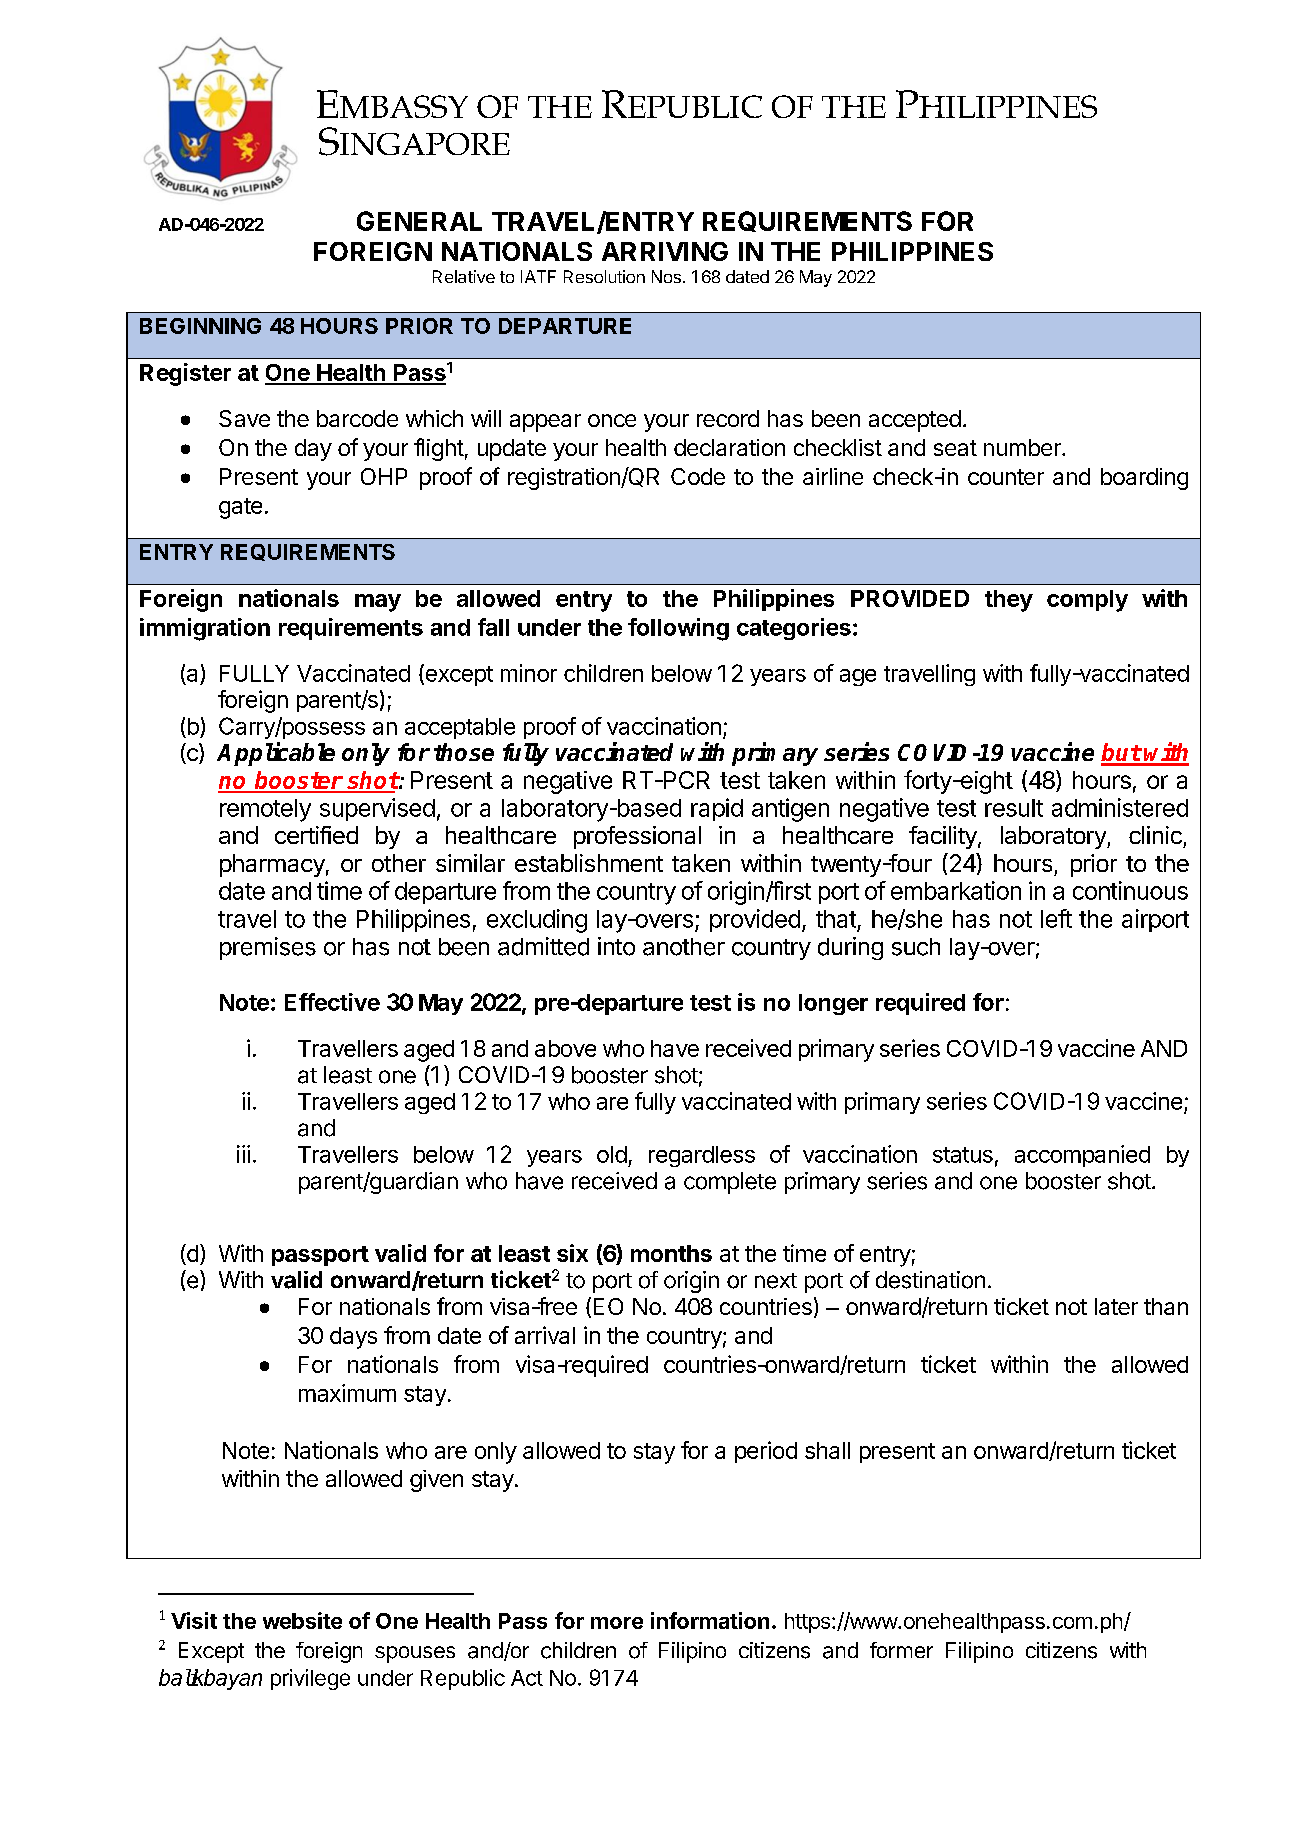 The width and height of the page is (1307, 1848). I want to click on regardless, so click(702, 1156).
